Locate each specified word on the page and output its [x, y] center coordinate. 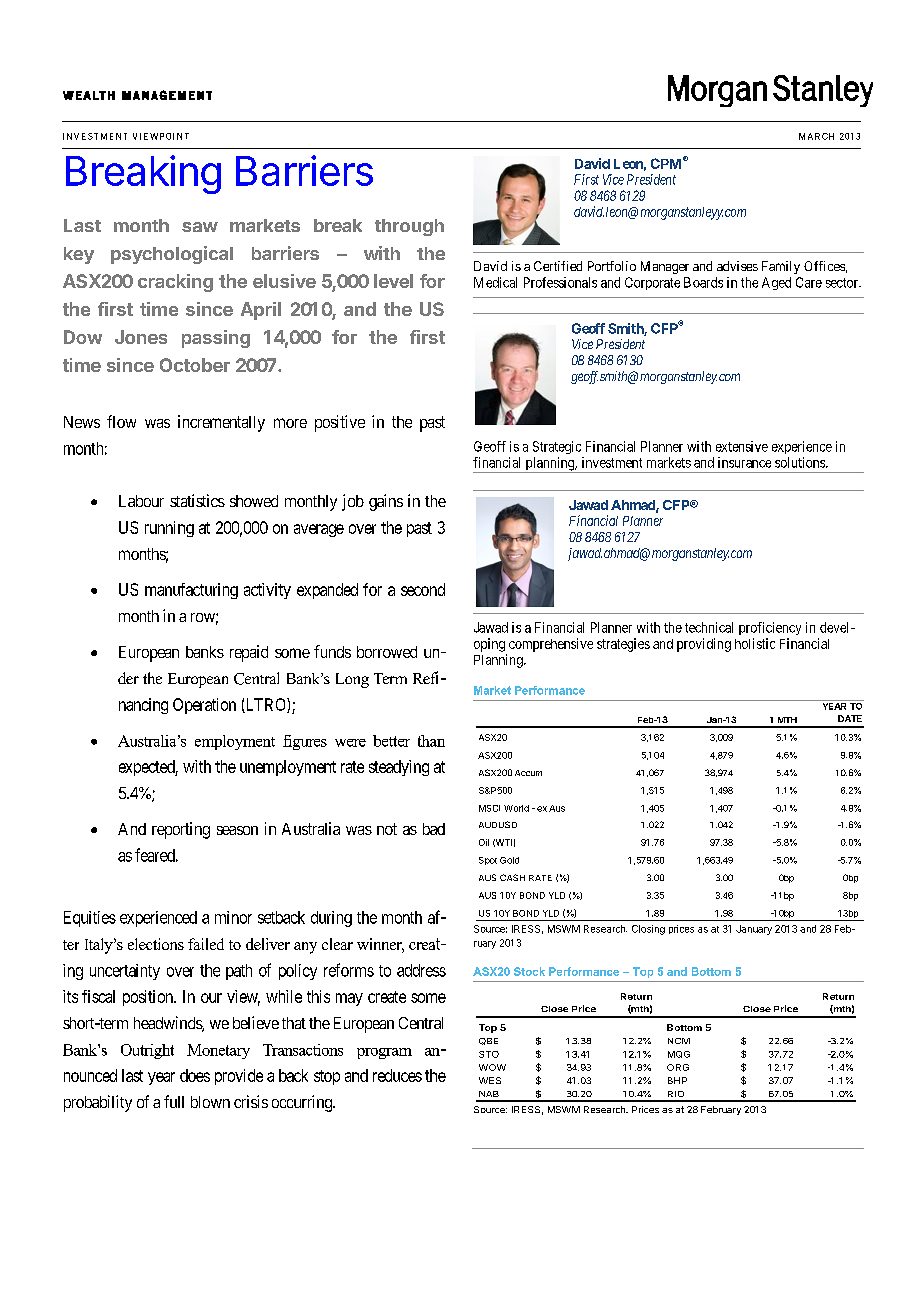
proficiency [770, 628]
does [195, 1075]
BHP [677, 1080]
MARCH [816, 136]
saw [200, 227]
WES [490, 1080]
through [409, 227]
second [423, 589]
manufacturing [191, 591]
